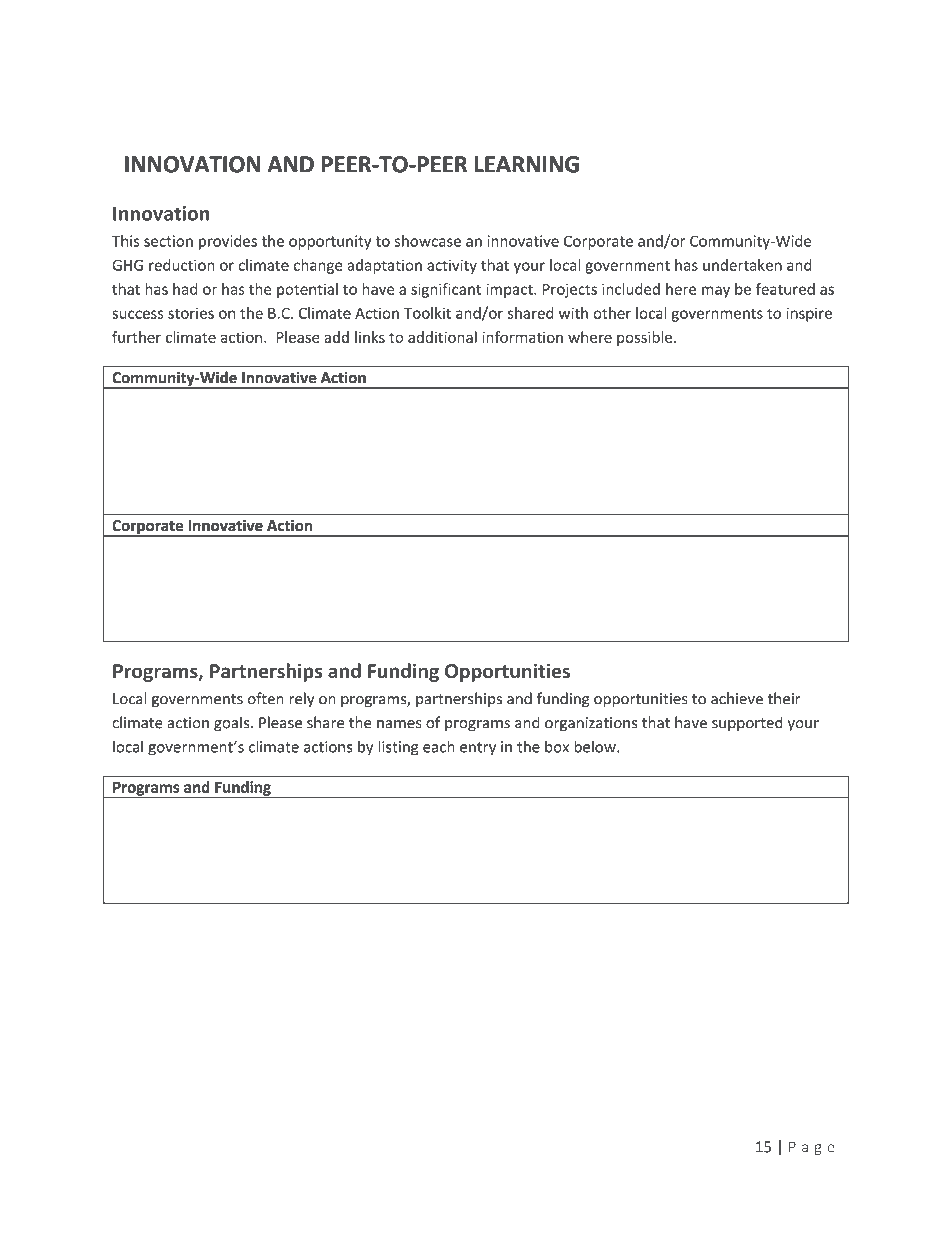 The image size is (952, 1233). Describe the element at coordinates (527, 164) in the image. I see `LEARNING` at that location.
